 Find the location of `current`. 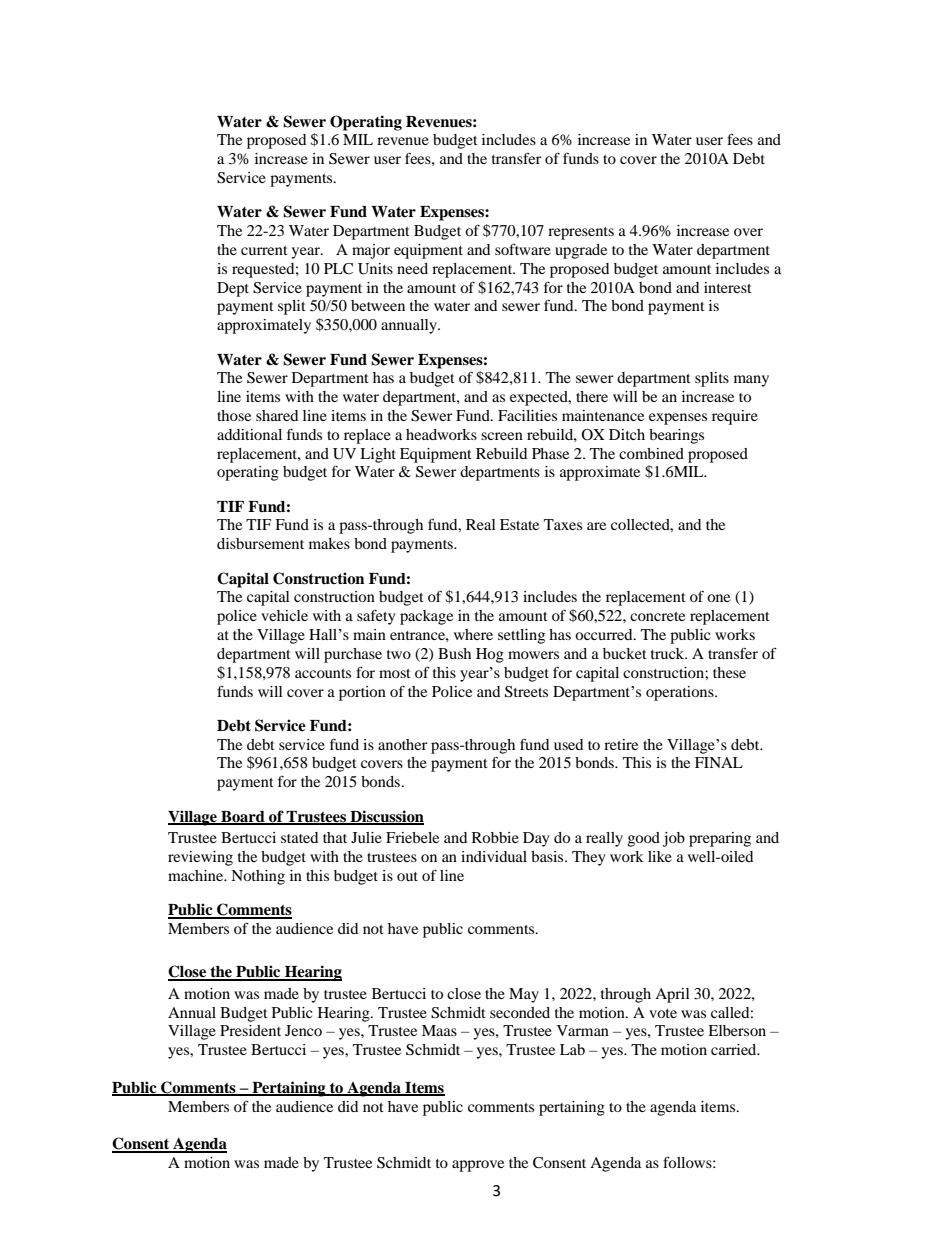

current is located at coordinates (264, 250).
